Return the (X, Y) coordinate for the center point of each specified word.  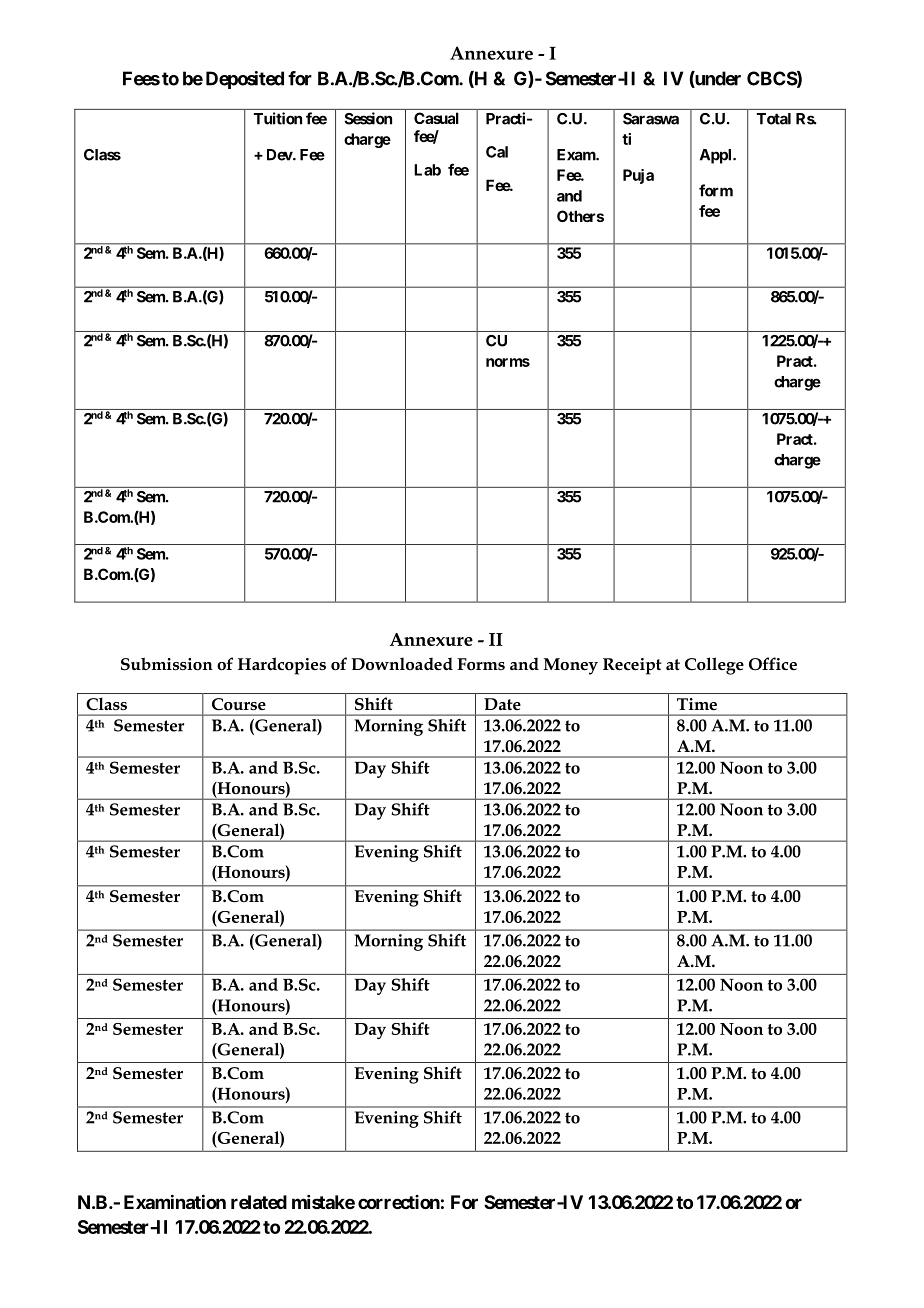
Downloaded (402, 663)
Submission (167, 664)
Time (697, 704)
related (259, 1202)
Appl (717, 156)
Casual (436, 118)
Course (239, 704)
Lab (427, 170)
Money (571, 666)
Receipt (632, 666)
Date (502, 704)
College (714, 666)
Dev (280, 155)
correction (399, 1202)
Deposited (245, 80)
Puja (638, 176)
